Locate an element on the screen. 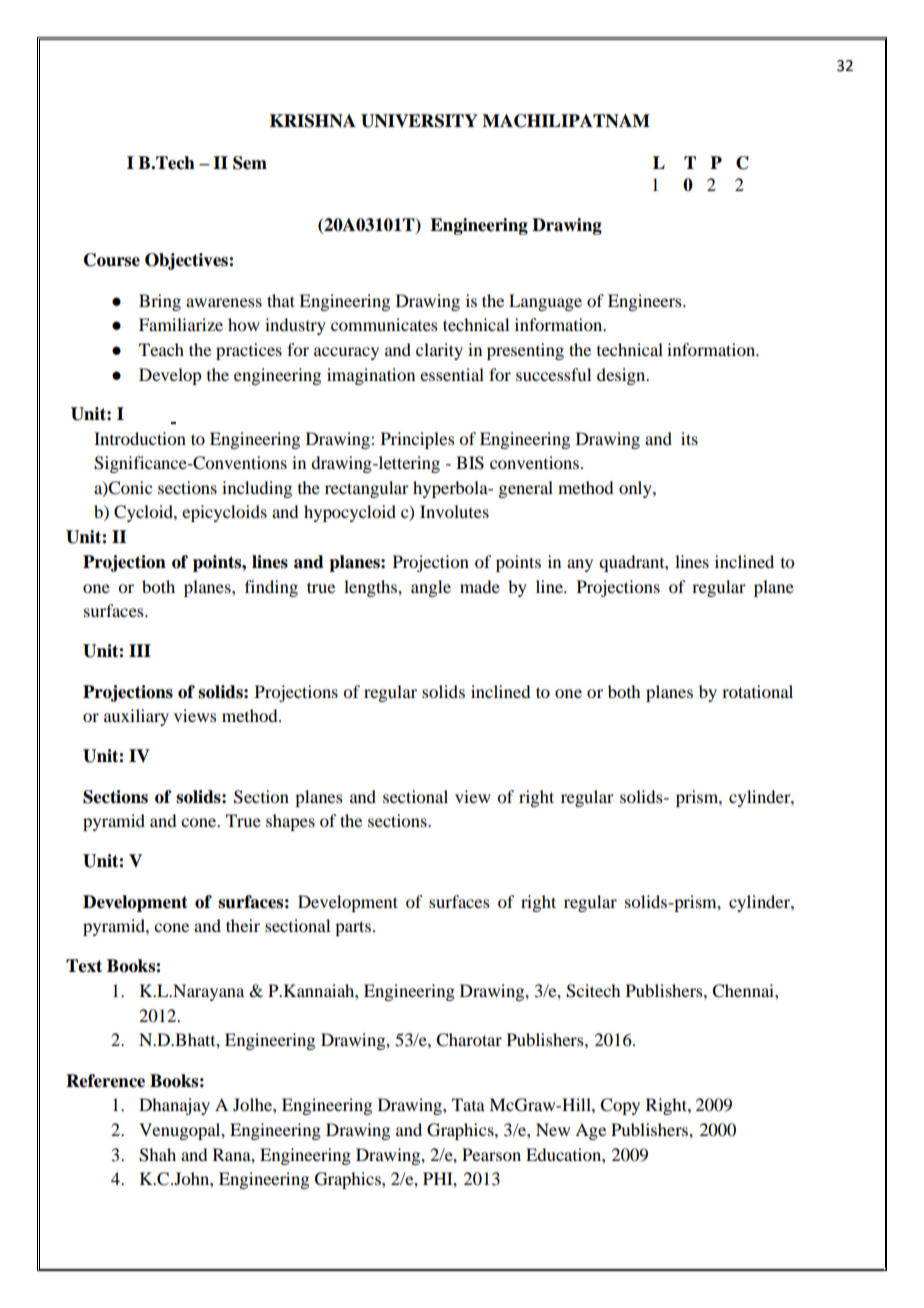 Image resolution: width=924 pixels, height=1308 pixels. rotational is located at coordinates (757, 691).
